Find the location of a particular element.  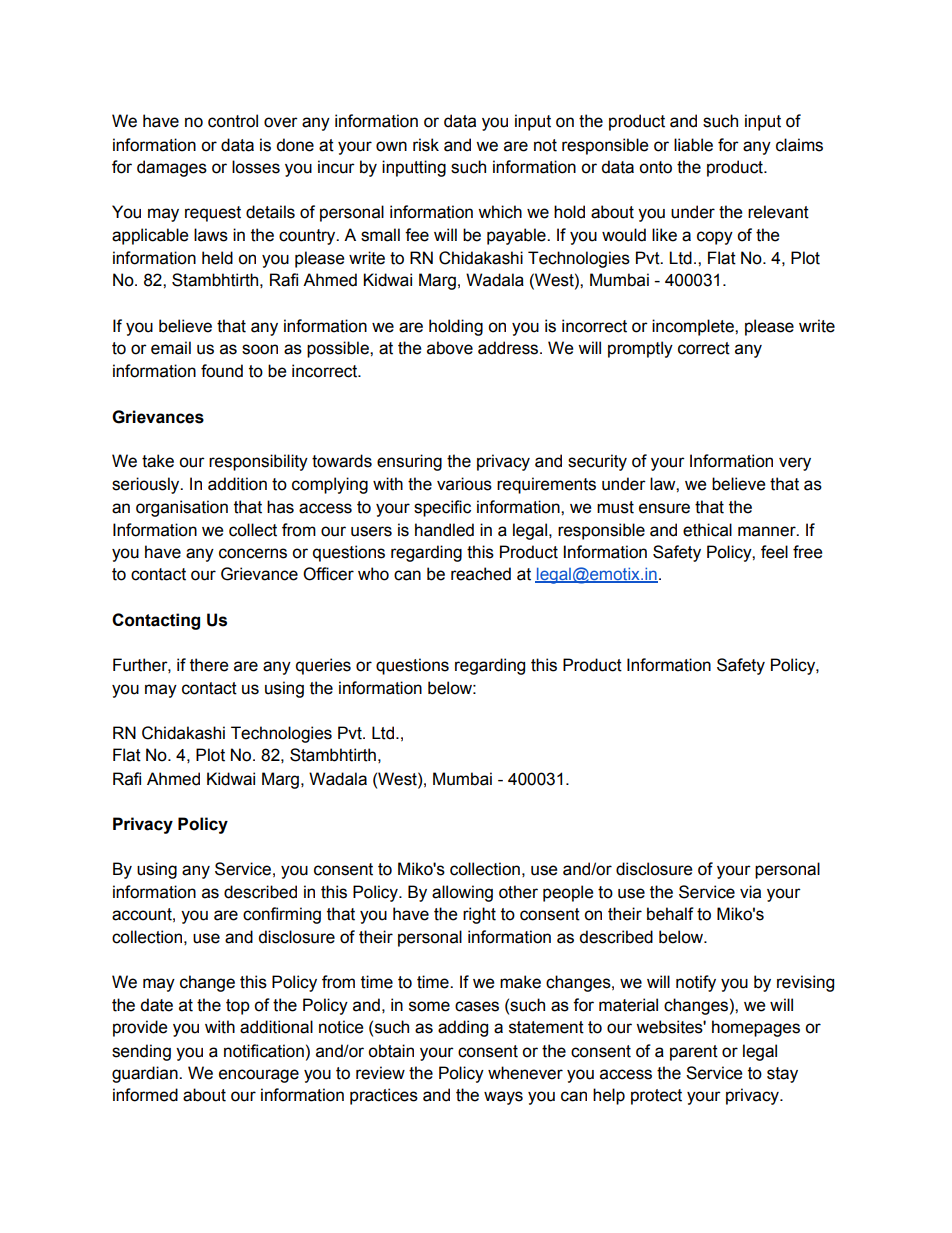

reached is located at coordinates (481, 574).
